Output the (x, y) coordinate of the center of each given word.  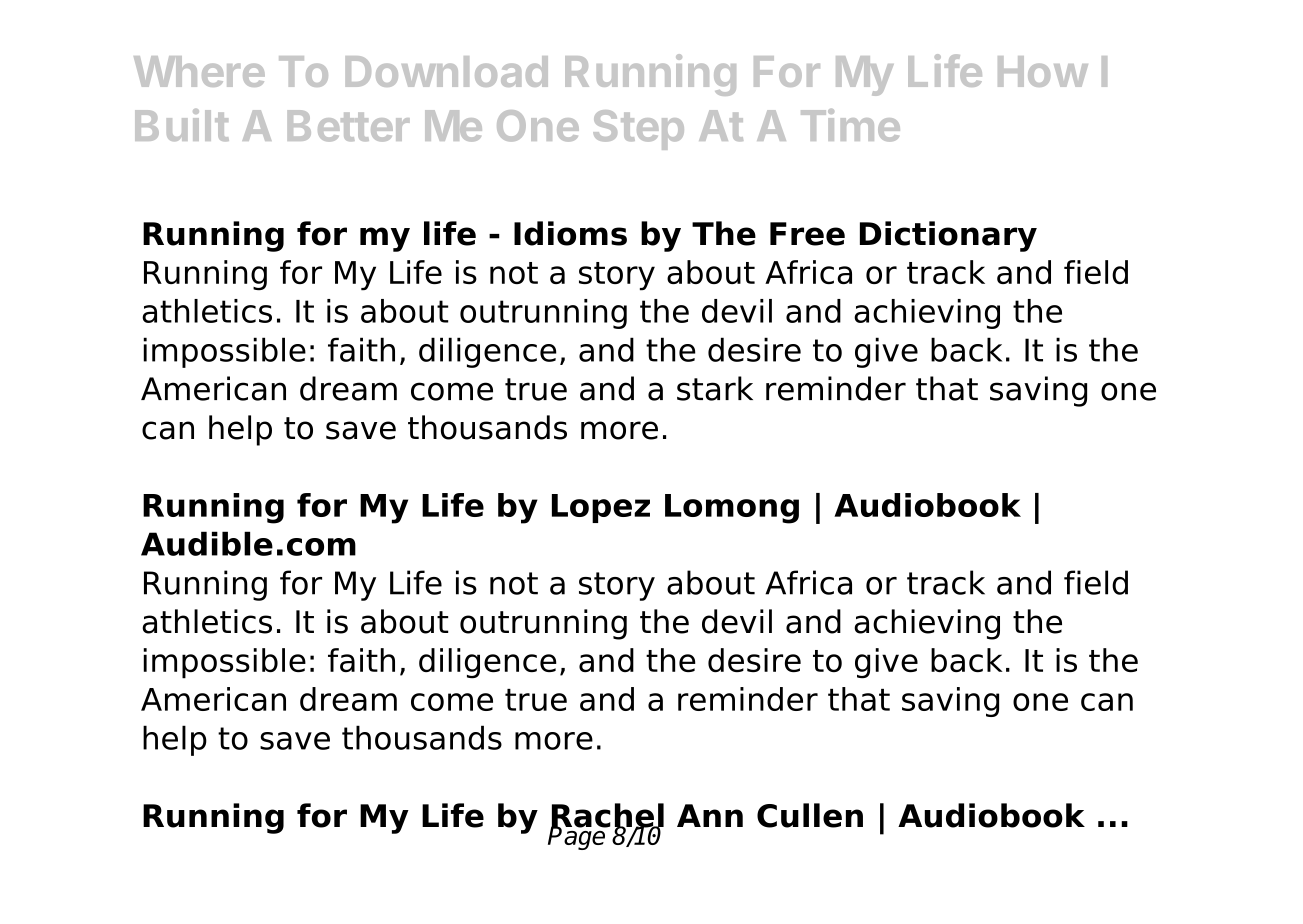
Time (850, 125)
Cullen (810, 815)
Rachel (607, 816)
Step (638, 130)
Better (349, 126)
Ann (710, 815)
